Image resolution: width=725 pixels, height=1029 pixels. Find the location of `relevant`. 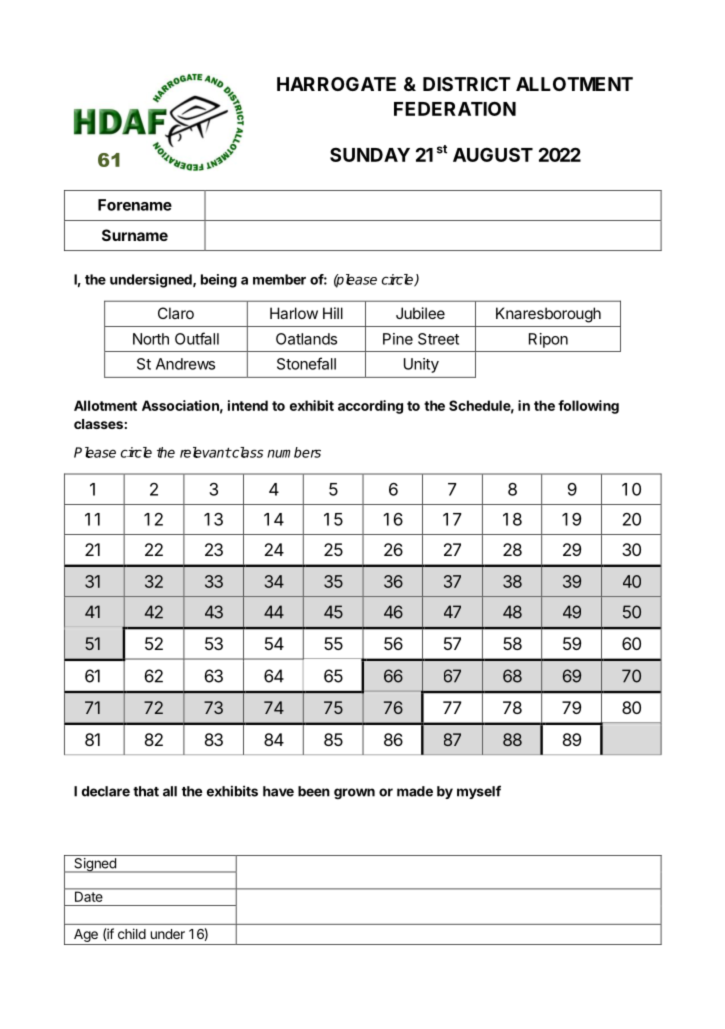

relevant is located at coordinates (205, 452).
